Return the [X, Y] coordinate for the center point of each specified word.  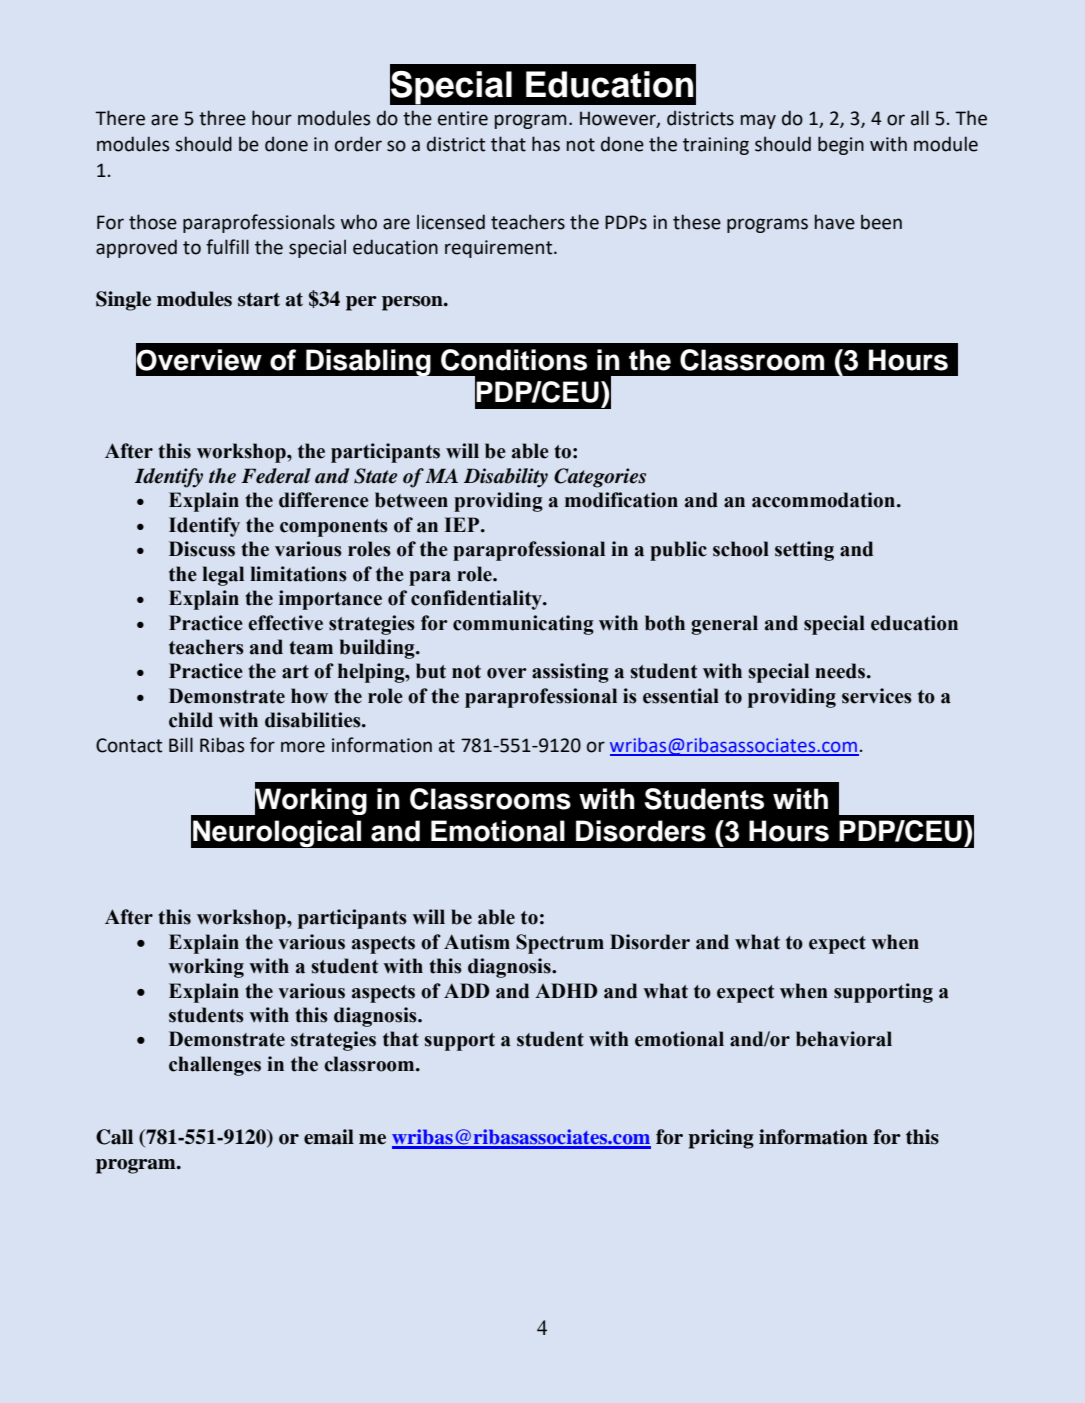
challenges [215, 1066]
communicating [523, 625]
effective [285, 623]
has [546, 144]
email [329, 1137]
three [222, 118]
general [724, 625]
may [758, 121]
